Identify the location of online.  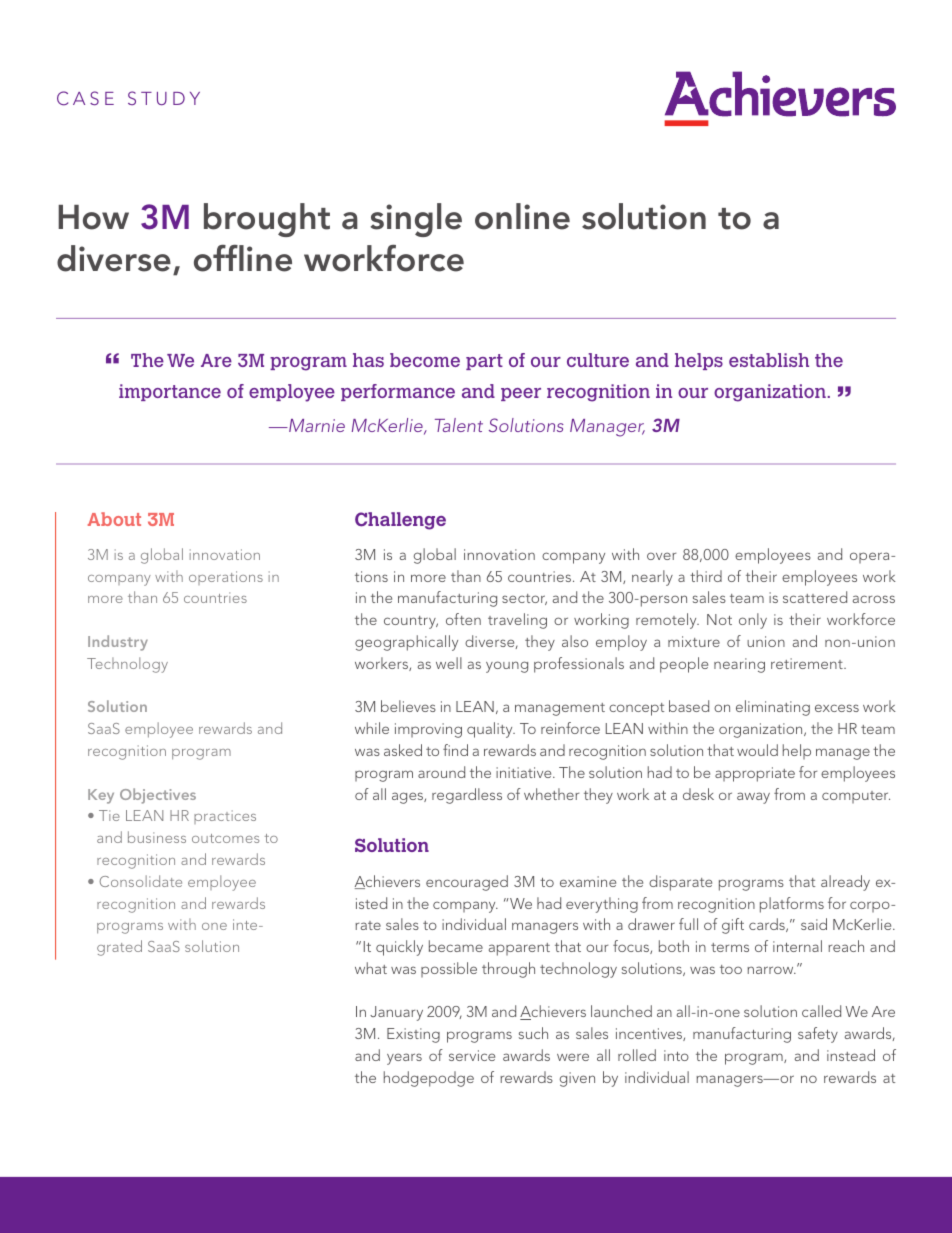
(522, 216).
